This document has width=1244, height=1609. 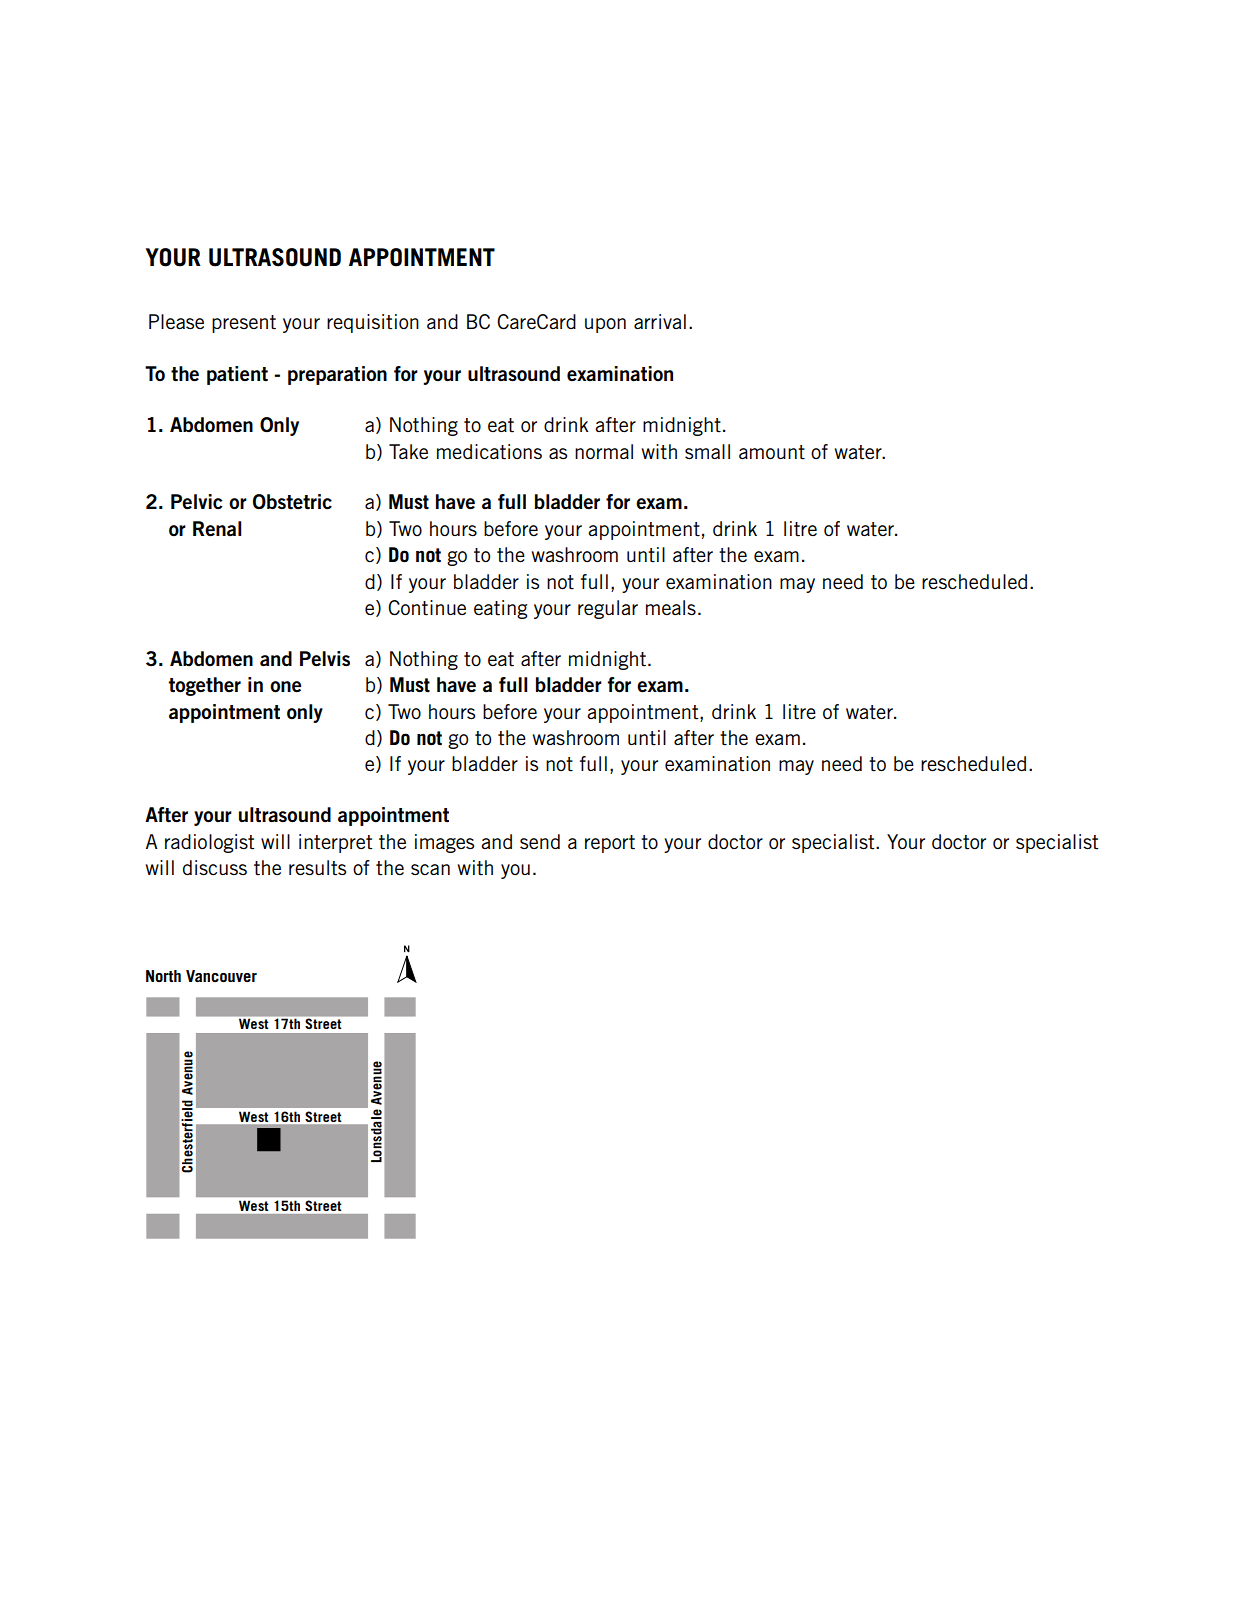 I want to click on requisition, so click(x=373, y=323).
